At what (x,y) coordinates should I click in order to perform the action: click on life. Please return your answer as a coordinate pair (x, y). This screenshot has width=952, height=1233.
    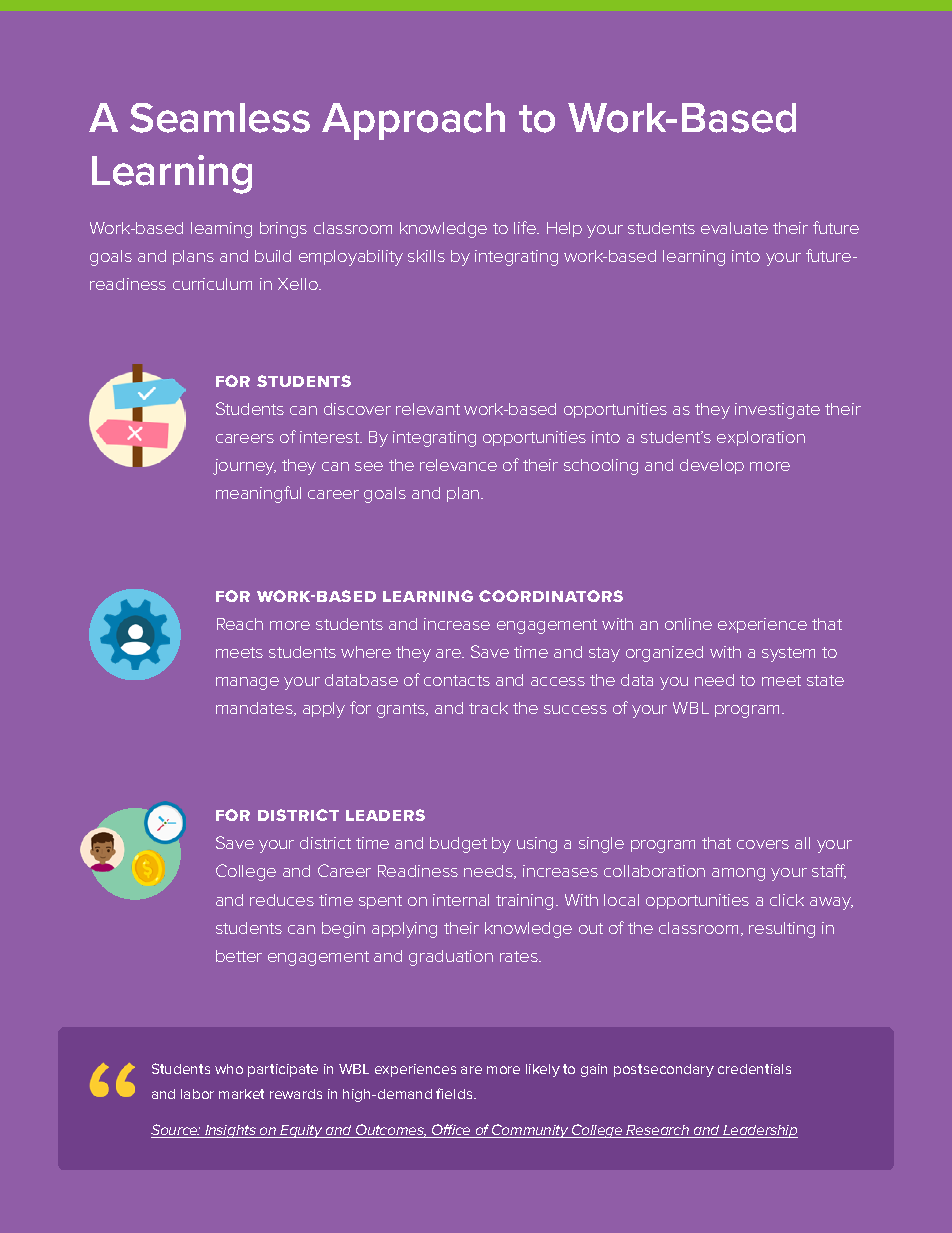
    Looking at the image, I should click on (526, 227).
